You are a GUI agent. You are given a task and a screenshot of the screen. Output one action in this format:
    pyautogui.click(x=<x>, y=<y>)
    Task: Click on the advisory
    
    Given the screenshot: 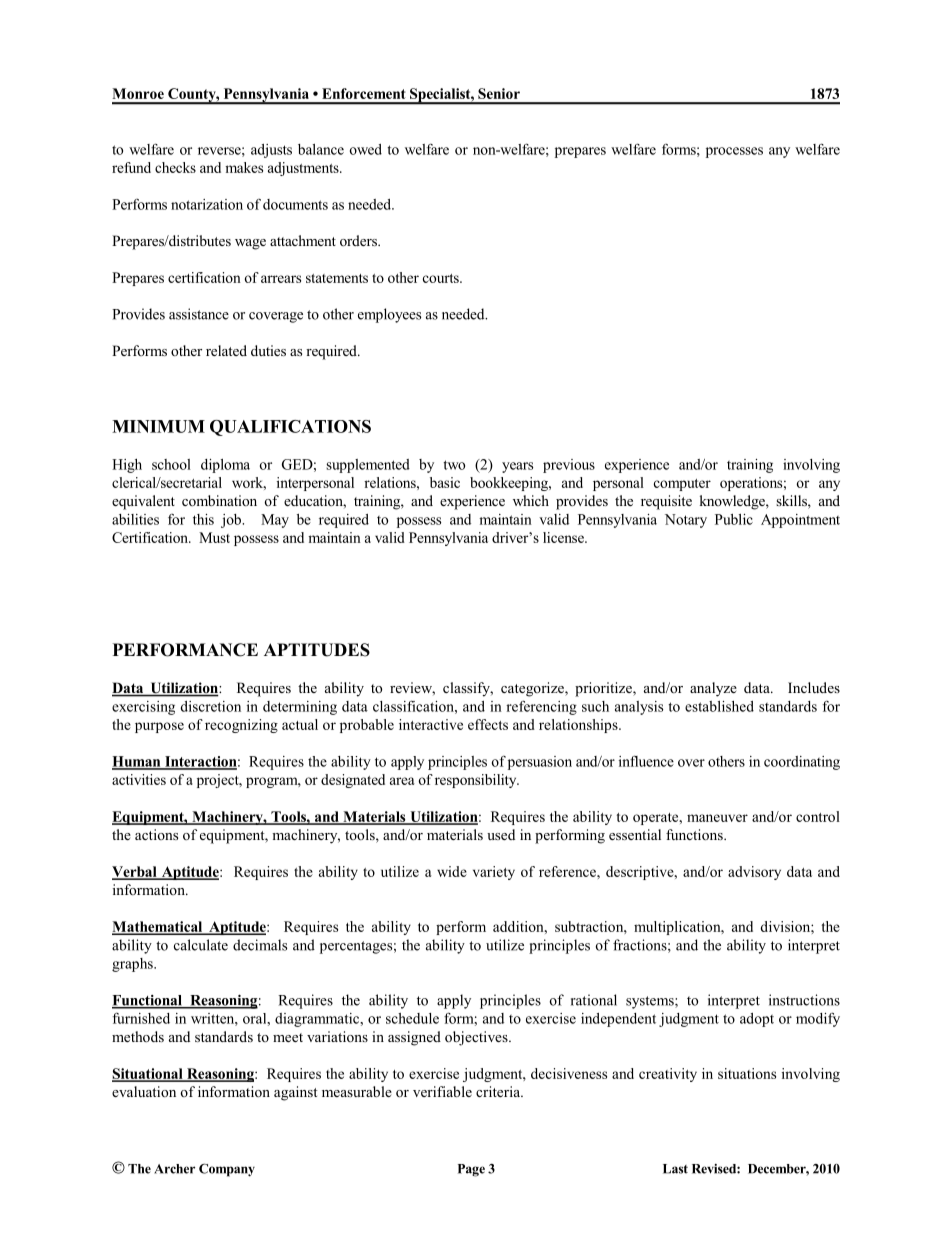 What is the action you would take?
    pyautogui.click(x=754, y=873)
